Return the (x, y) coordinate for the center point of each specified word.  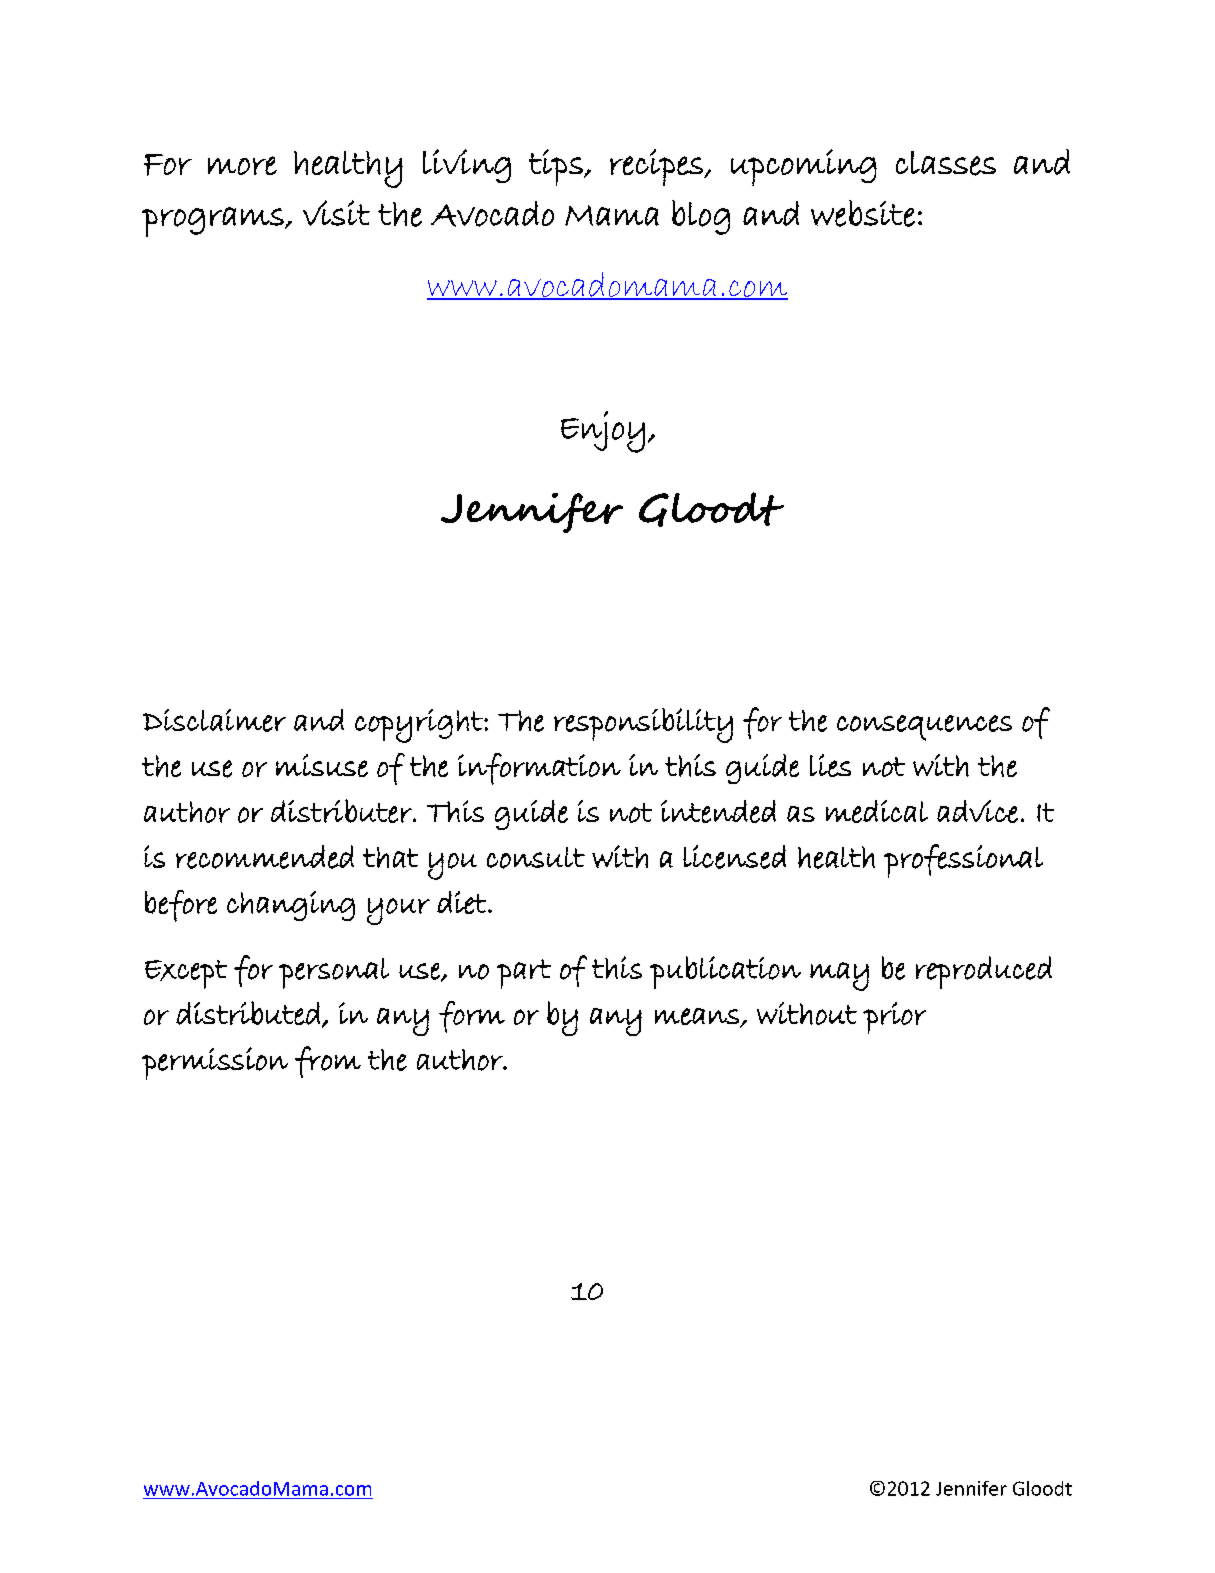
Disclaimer (214, 720)
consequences (924, 728)
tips (557, 167)
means (698, 1017)
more (242, 165)
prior (894, 1018)
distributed (248, 1013)
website (863, 213)
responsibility (643, 725)
